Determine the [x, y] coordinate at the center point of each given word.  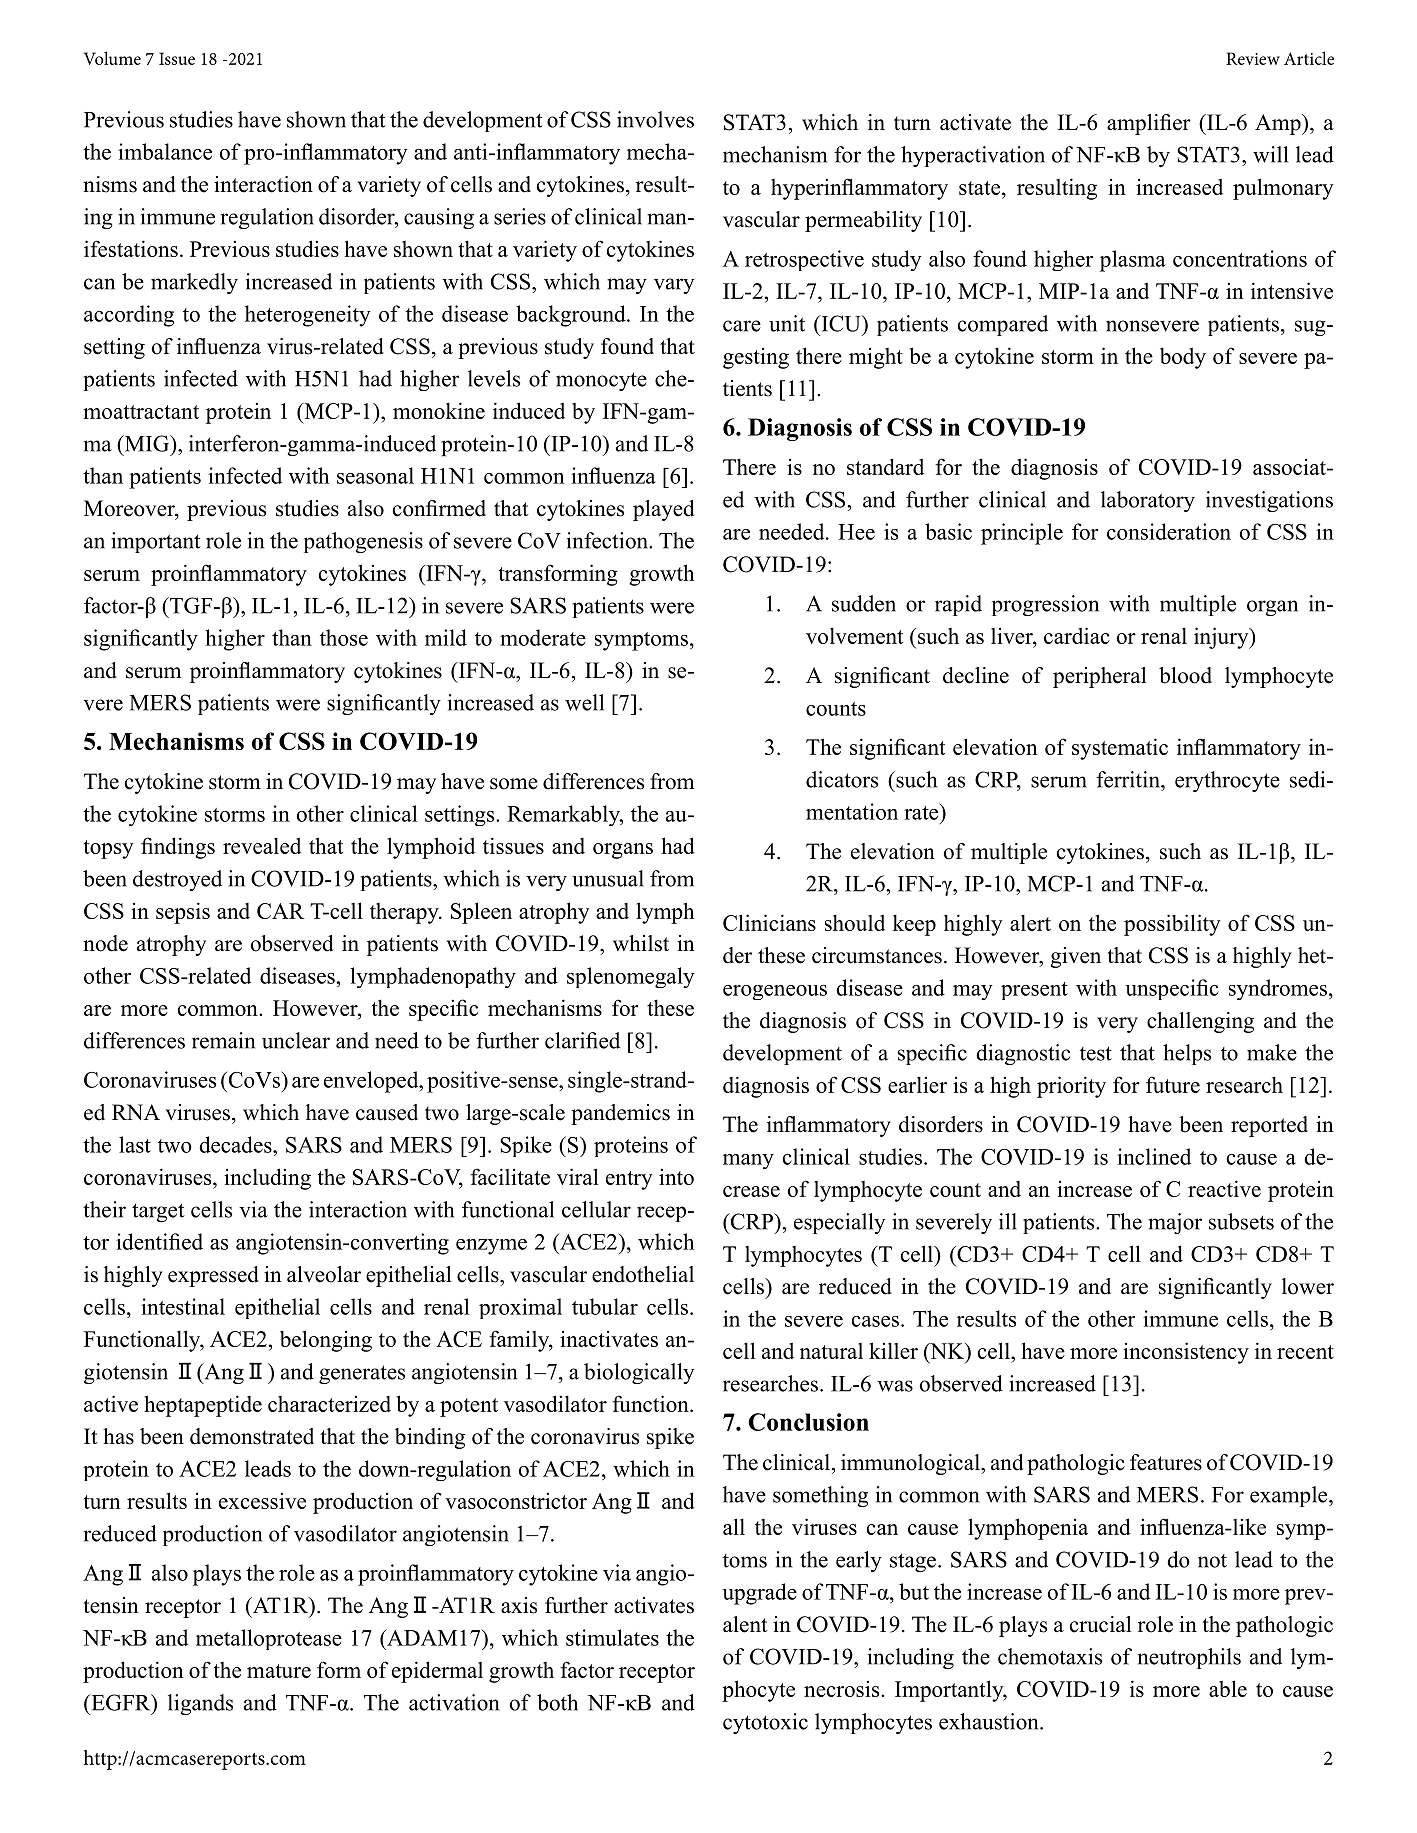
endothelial [643, 1274]
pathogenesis [363, 542]
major [1175, 1223]
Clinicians [769, 922]
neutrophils [1189, 1658]
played [663, 510]
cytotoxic [765, 1723]
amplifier [1149, 124]
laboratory [1148, 501]
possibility [1172, 925]
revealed [262, 845]
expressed [213, 1276]
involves [655, 119]
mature [279, 1671]
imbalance [165, 151]
